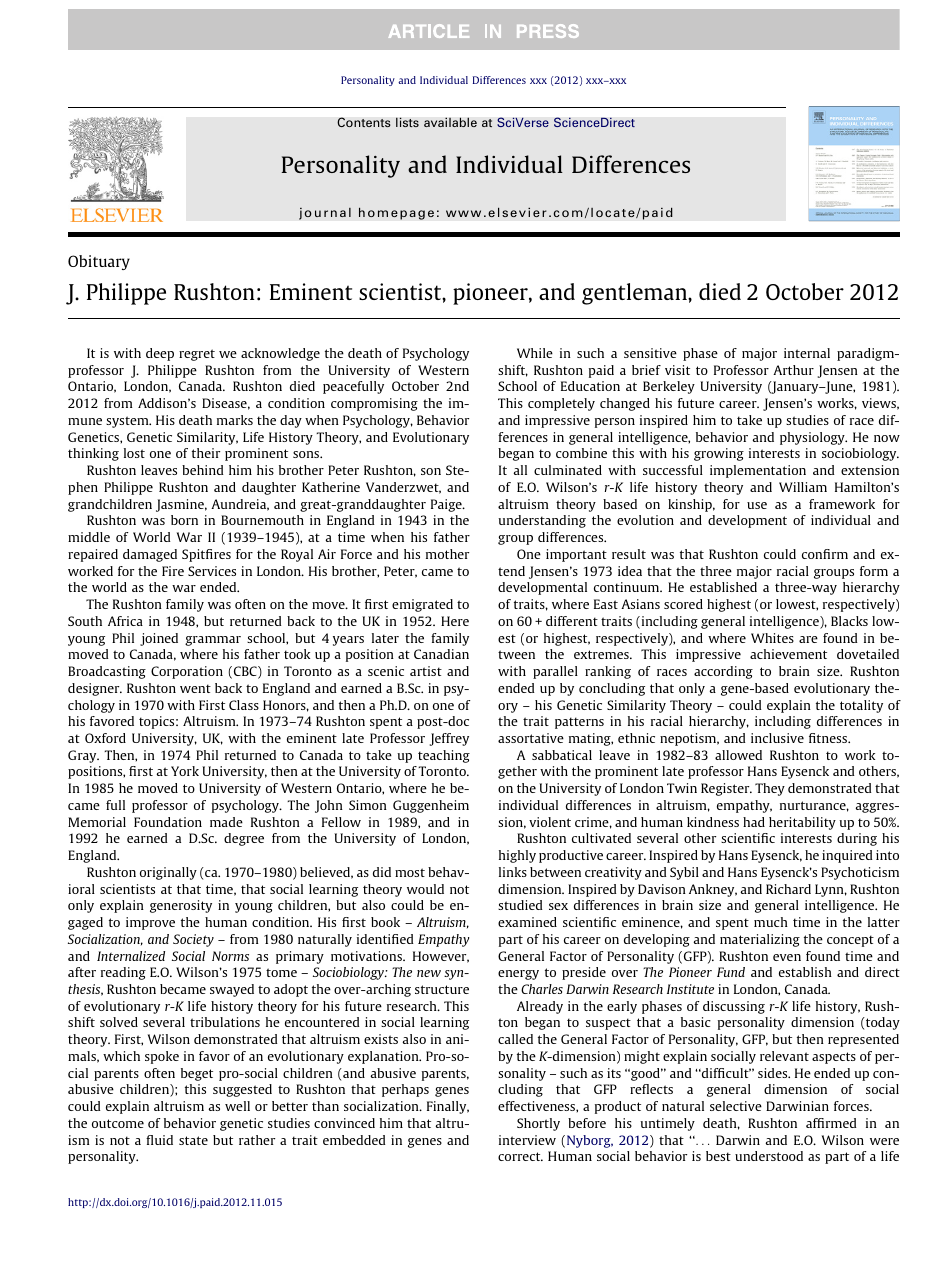 The image size is (952, 1270). Describe the element at coordinates (203, 470) in the screenshot. I see `behind` at that location.
